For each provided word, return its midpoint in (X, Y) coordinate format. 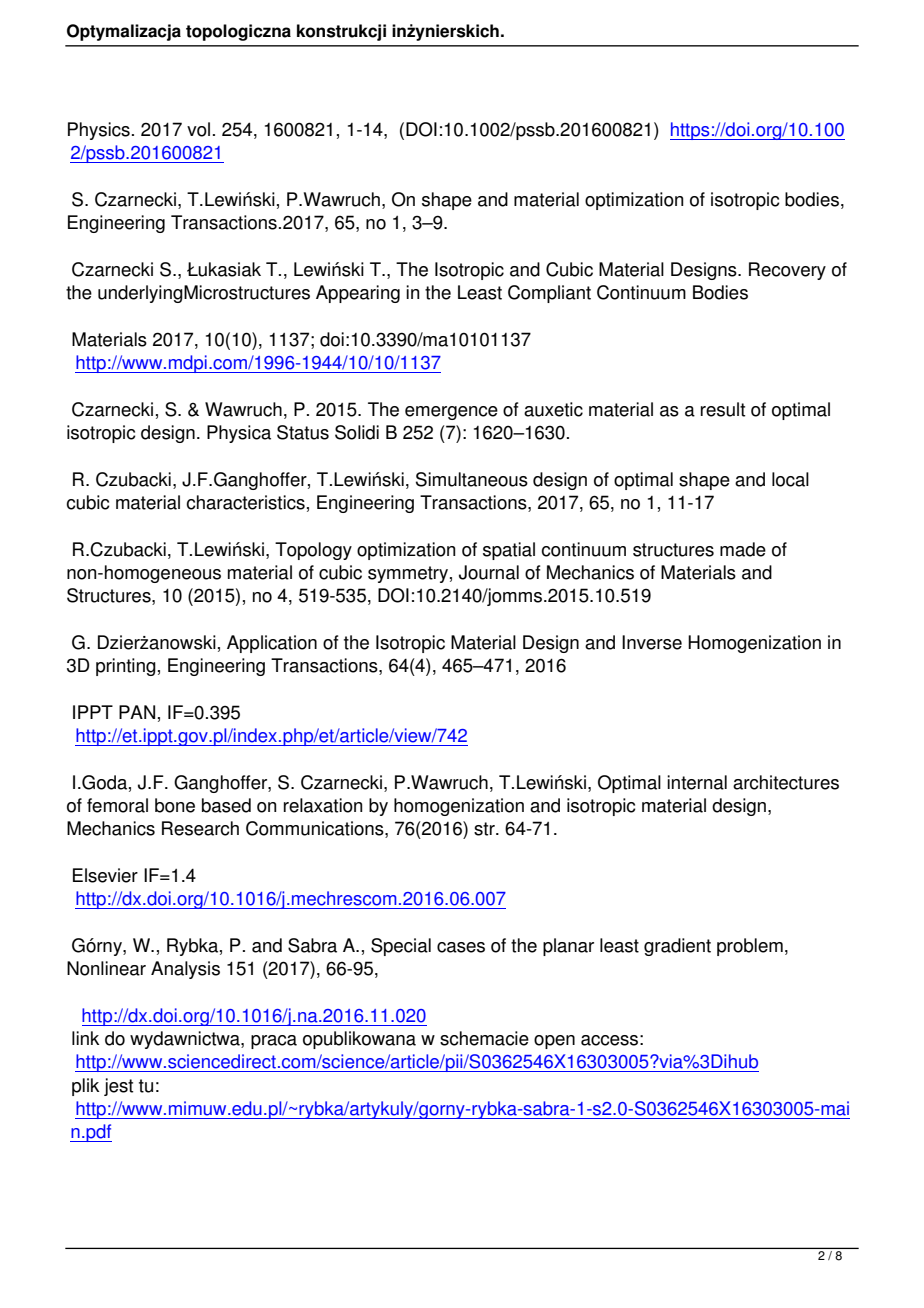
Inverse (652, 642)
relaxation (323, 805)
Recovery (787, 271)
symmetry (408, 574)
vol (198, 129)
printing (126, 667)
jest (118, 1087)
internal (697, 782)
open (554, 1042)
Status (303, 432)
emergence (451, 413)
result (723, 409)
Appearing (358, 294)
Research (200, 828)
